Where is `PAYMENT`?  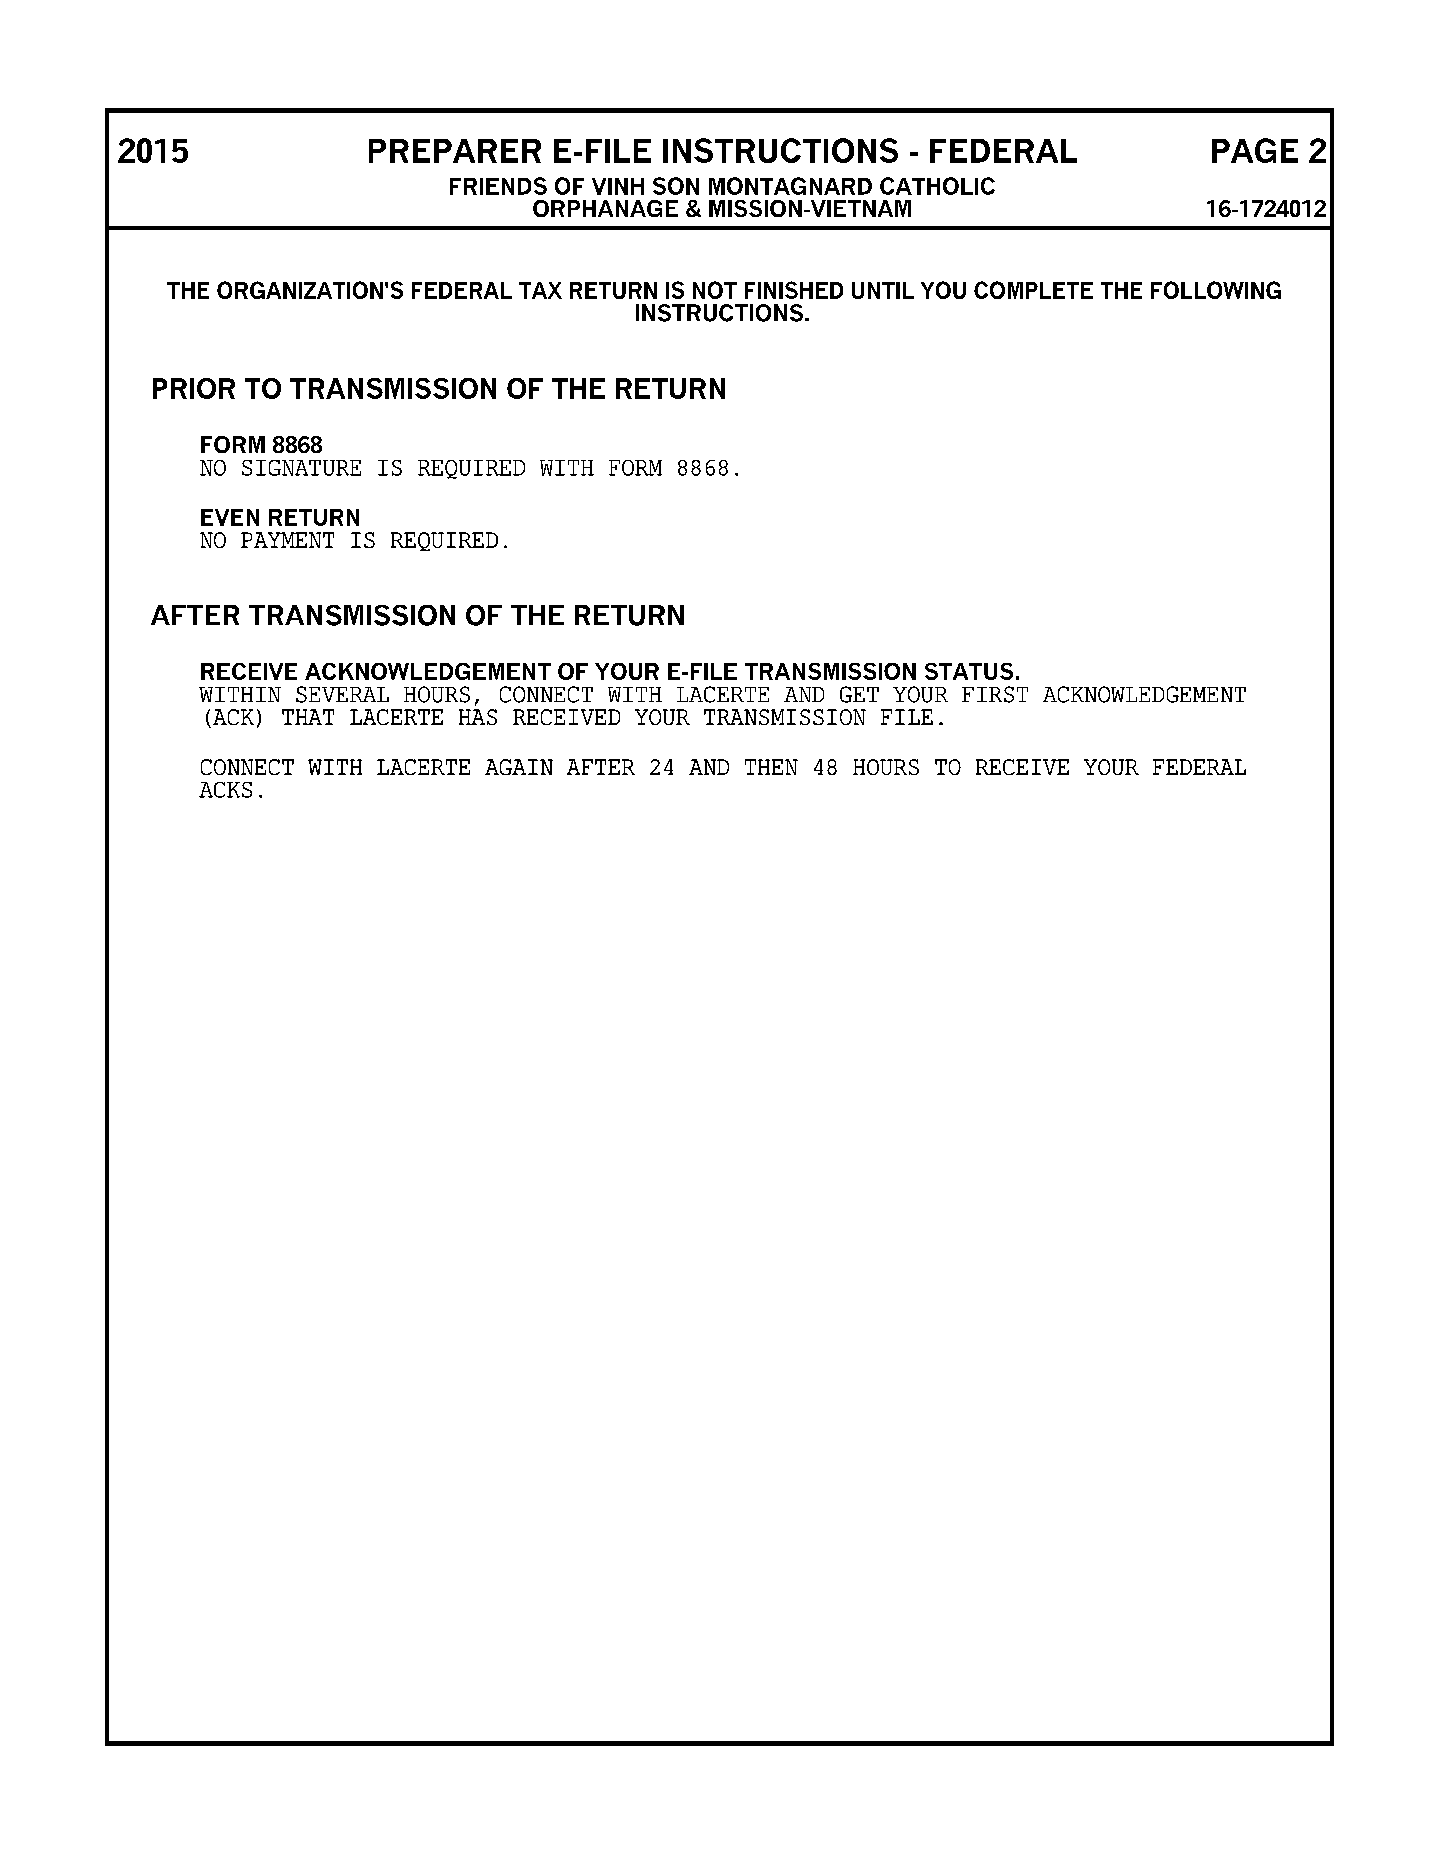 PAYMENT is located at coordinates (287, 540).
